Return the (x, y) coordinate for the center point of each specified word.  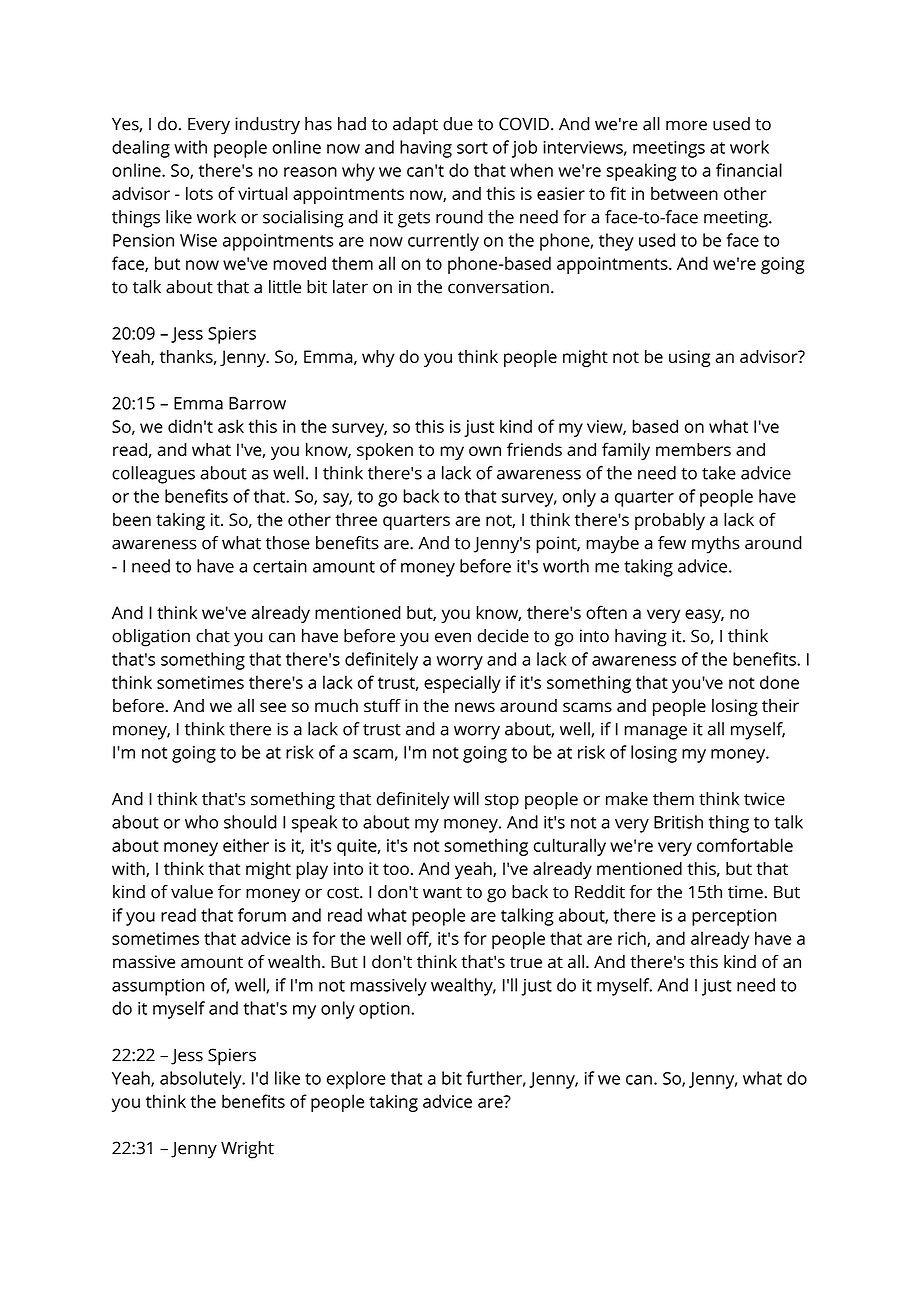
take (719, 473)
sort (472, 148)
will (466, 798)
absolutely (202, 1080)
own (485, 451)
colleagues (153, 475)
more (686, 125)
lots (199, 193)
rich (633, 939)
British (678, 822)
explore (356, 1080)
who (201, 822)
